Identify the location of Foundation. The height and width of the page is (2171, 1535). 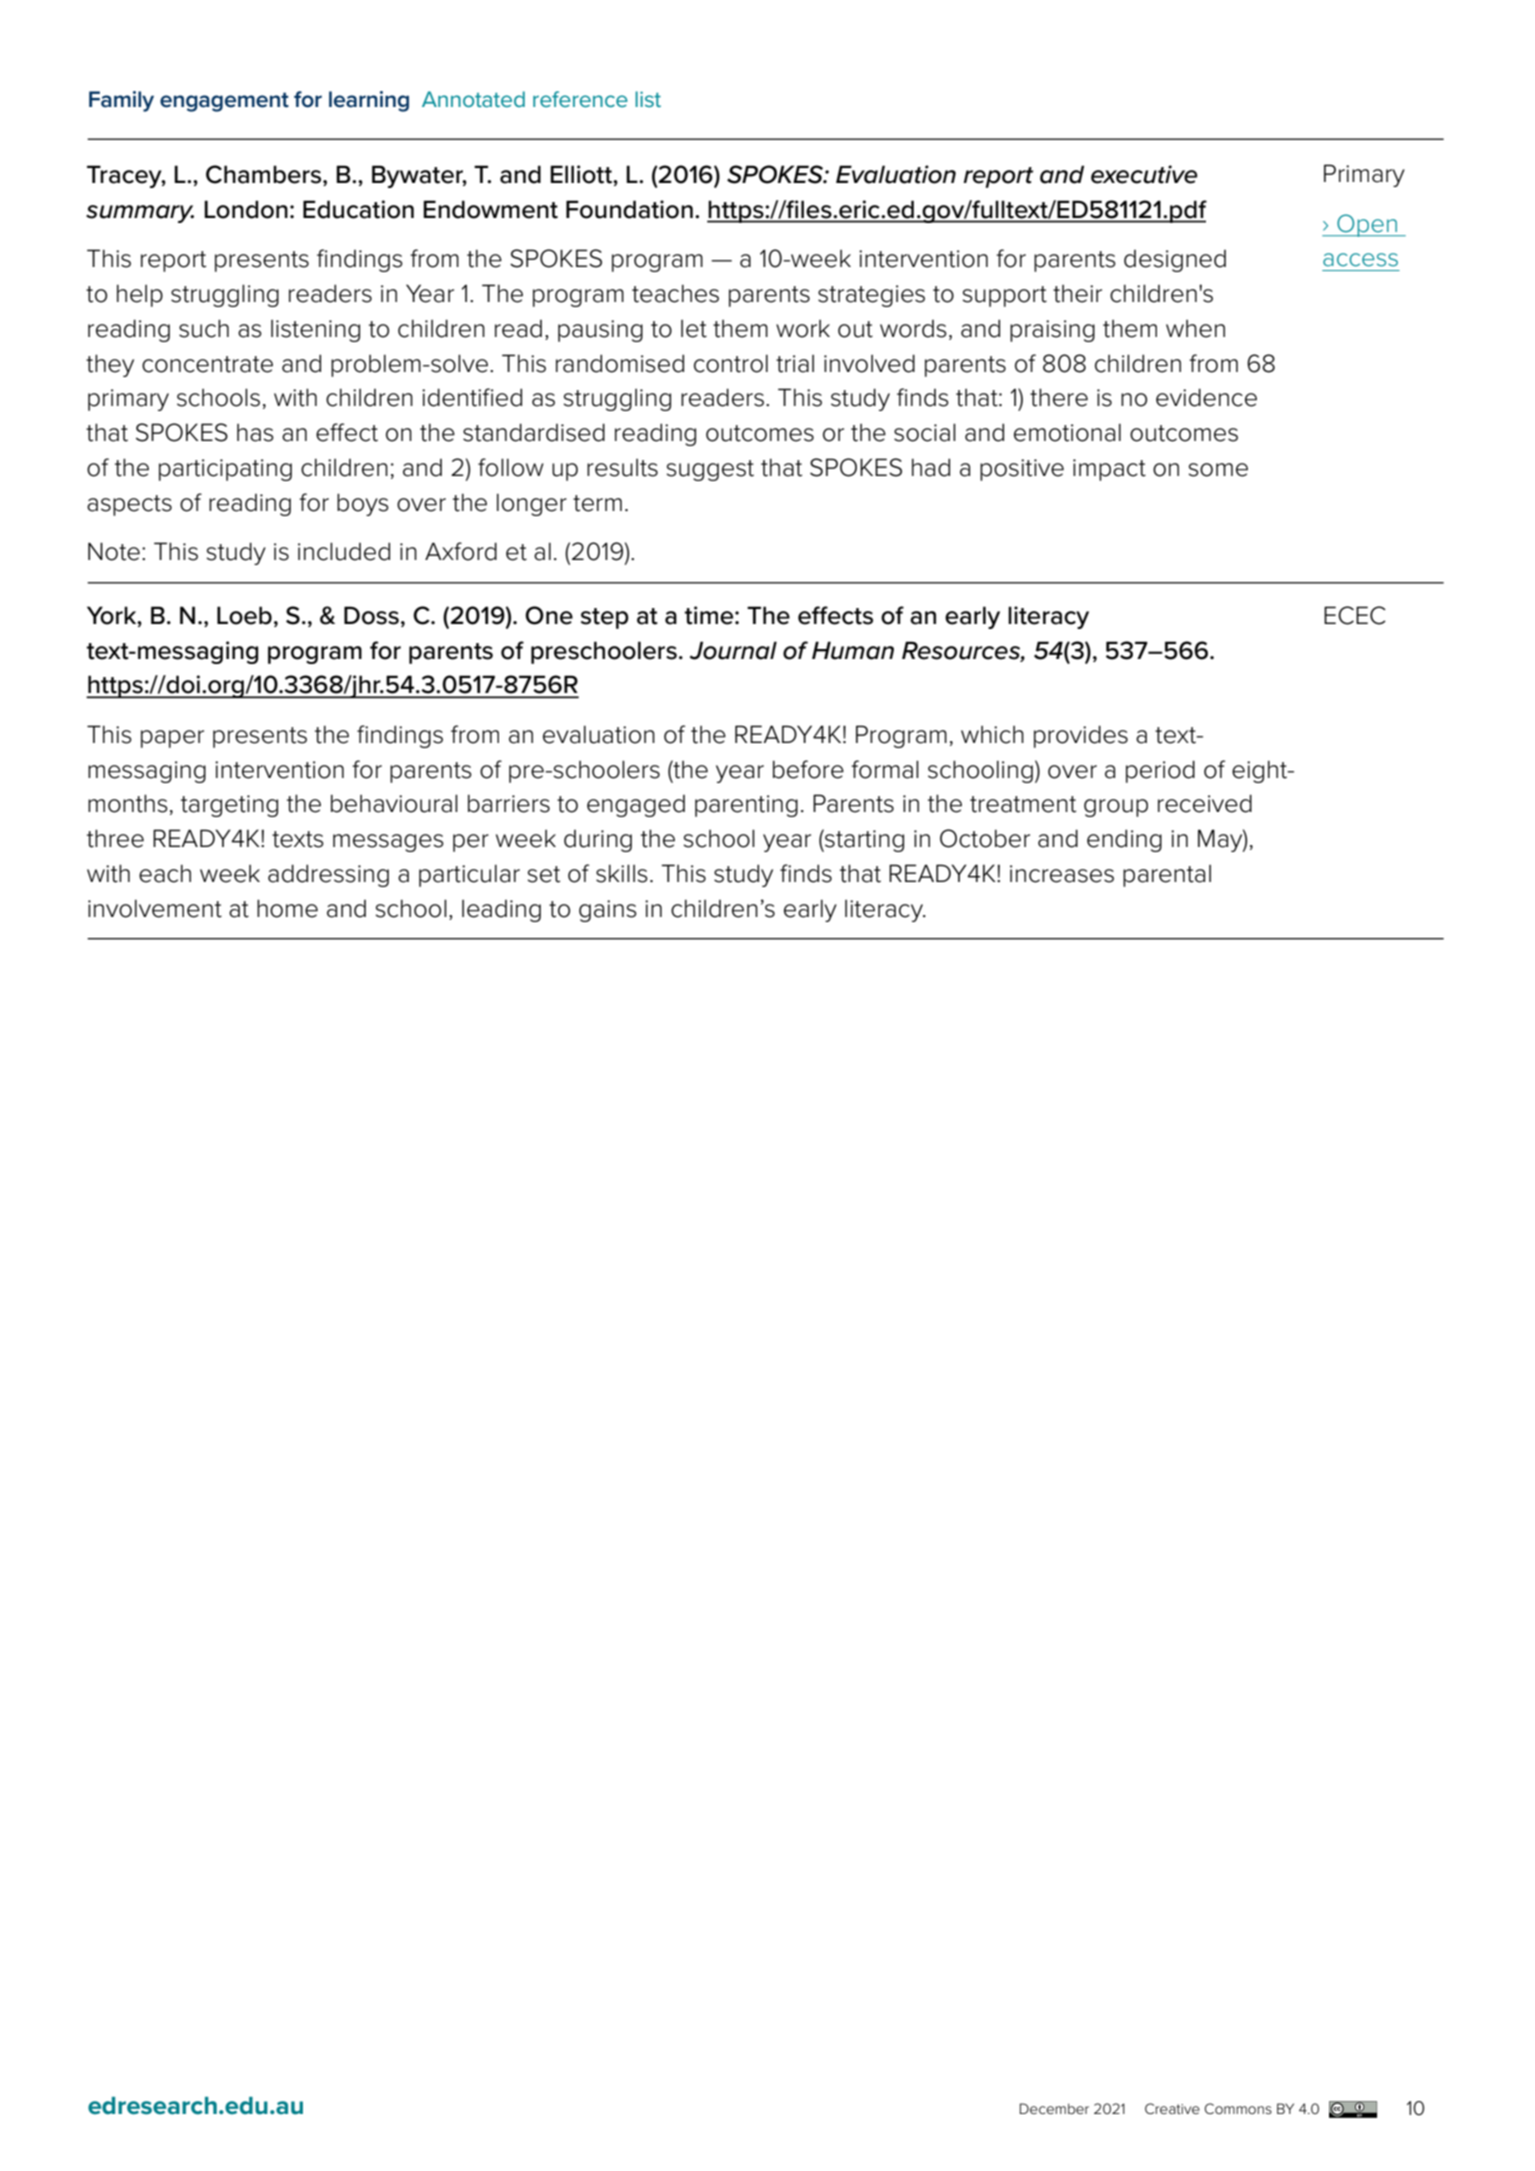
(629, 209).
